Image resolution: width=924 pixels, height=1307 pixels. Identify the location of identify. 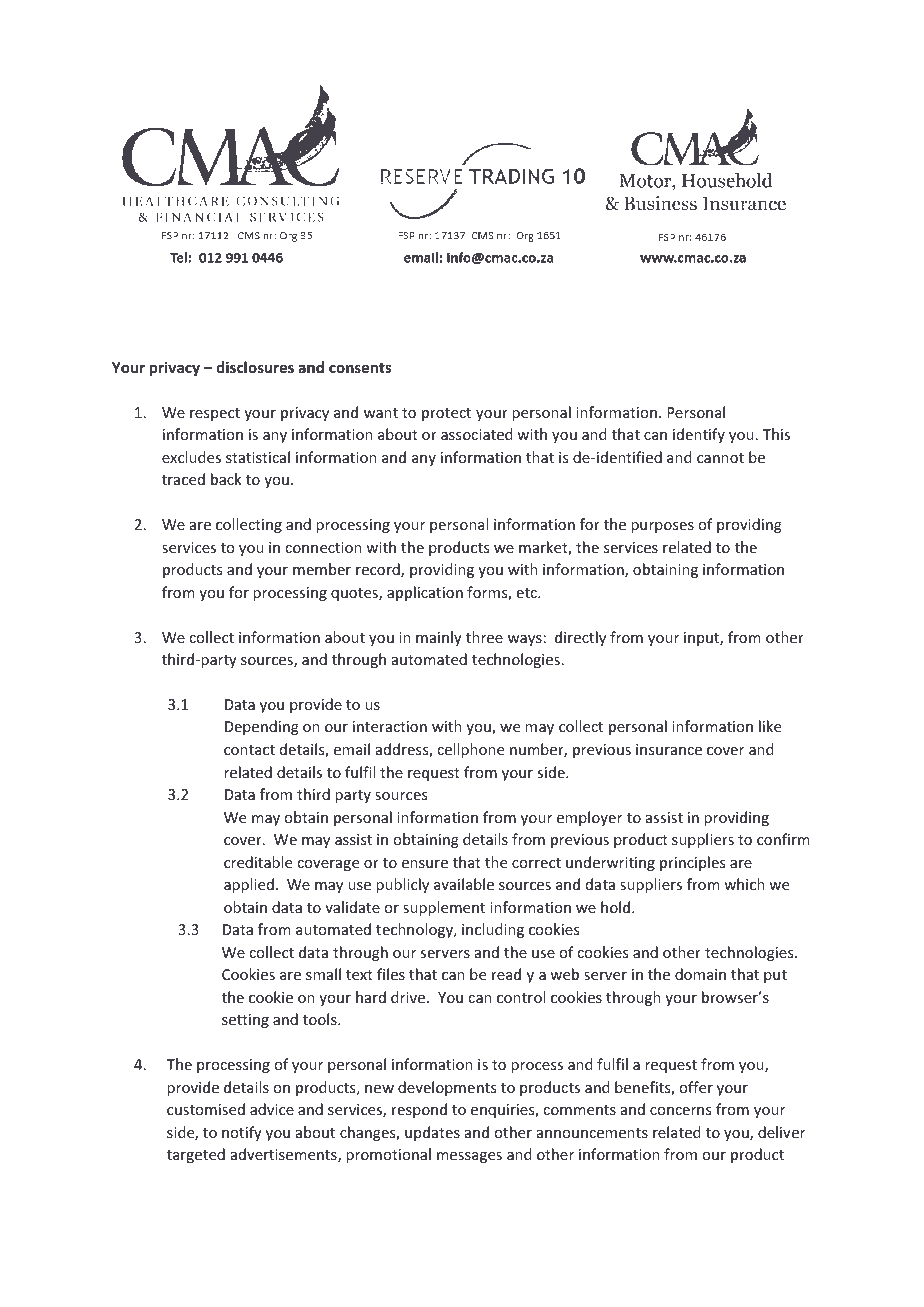
(699, 435).
